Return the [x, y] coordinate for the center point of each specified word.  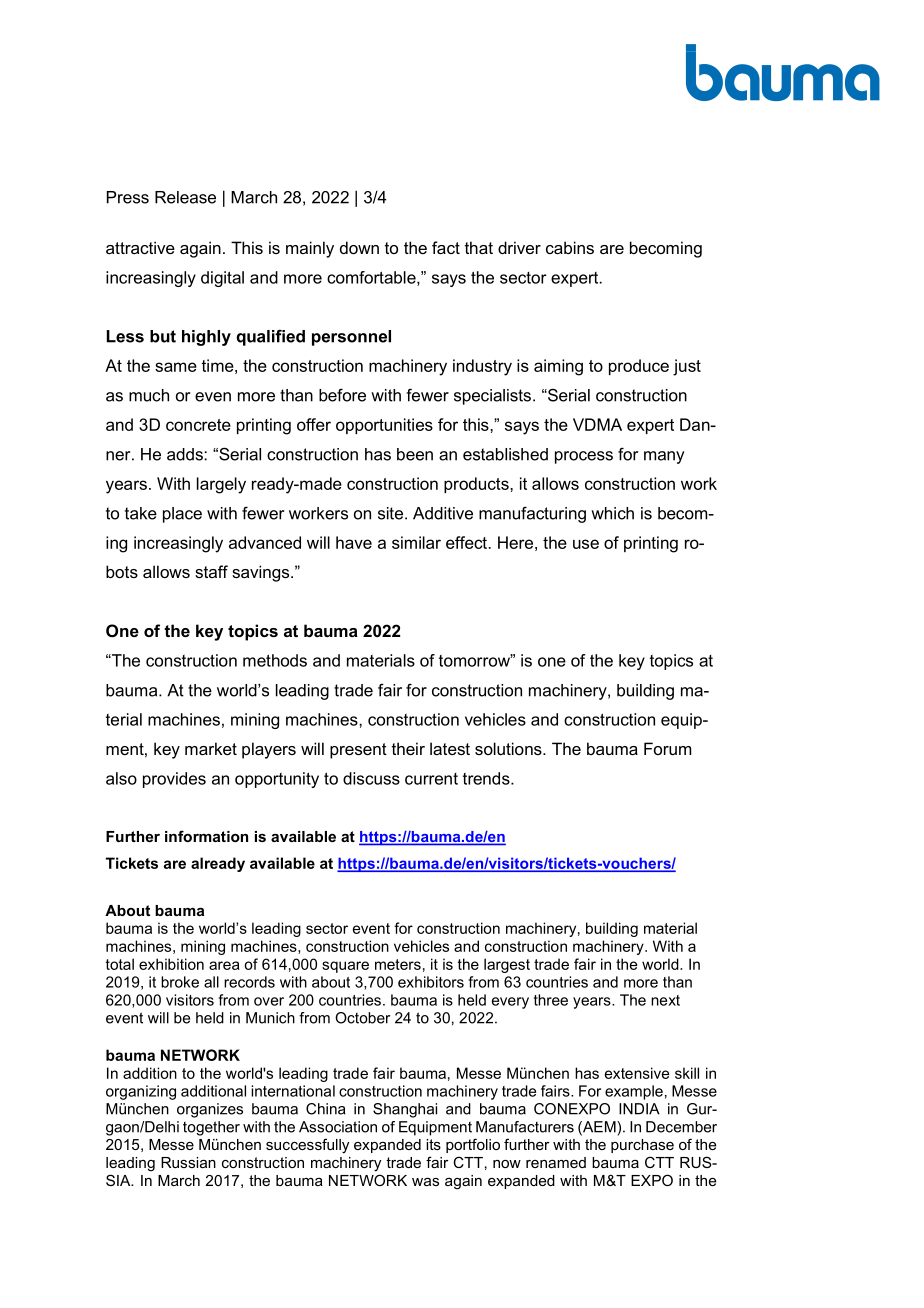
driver [519, 247]
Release [185, 197]
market [211, 748]
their [408, 748]
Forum [667, 748]
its [433, 1144]
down [359, 247]
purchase [642, 1146]
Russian [188, 1162]
